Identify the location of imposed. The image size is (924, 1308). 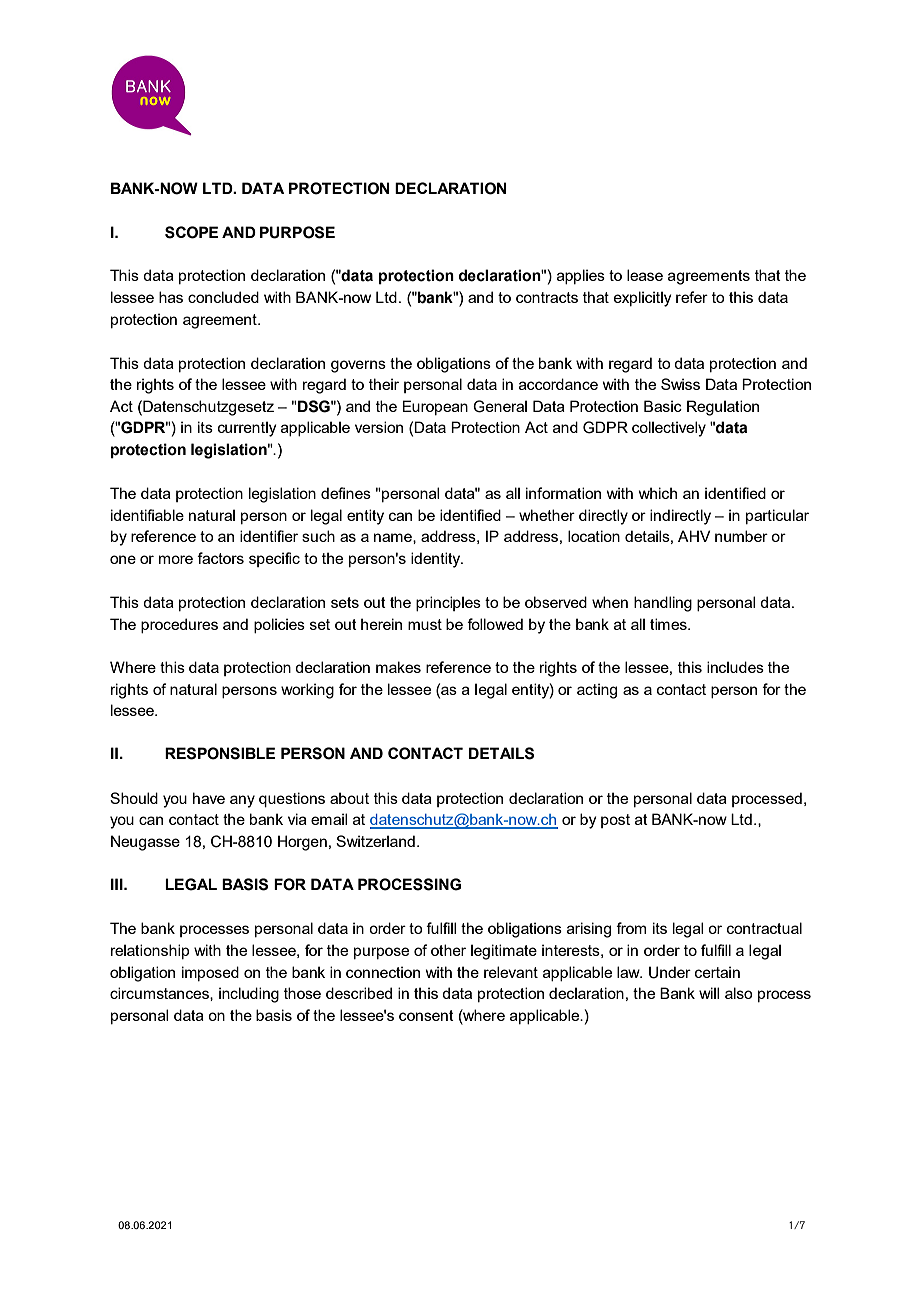
(210, 973).
